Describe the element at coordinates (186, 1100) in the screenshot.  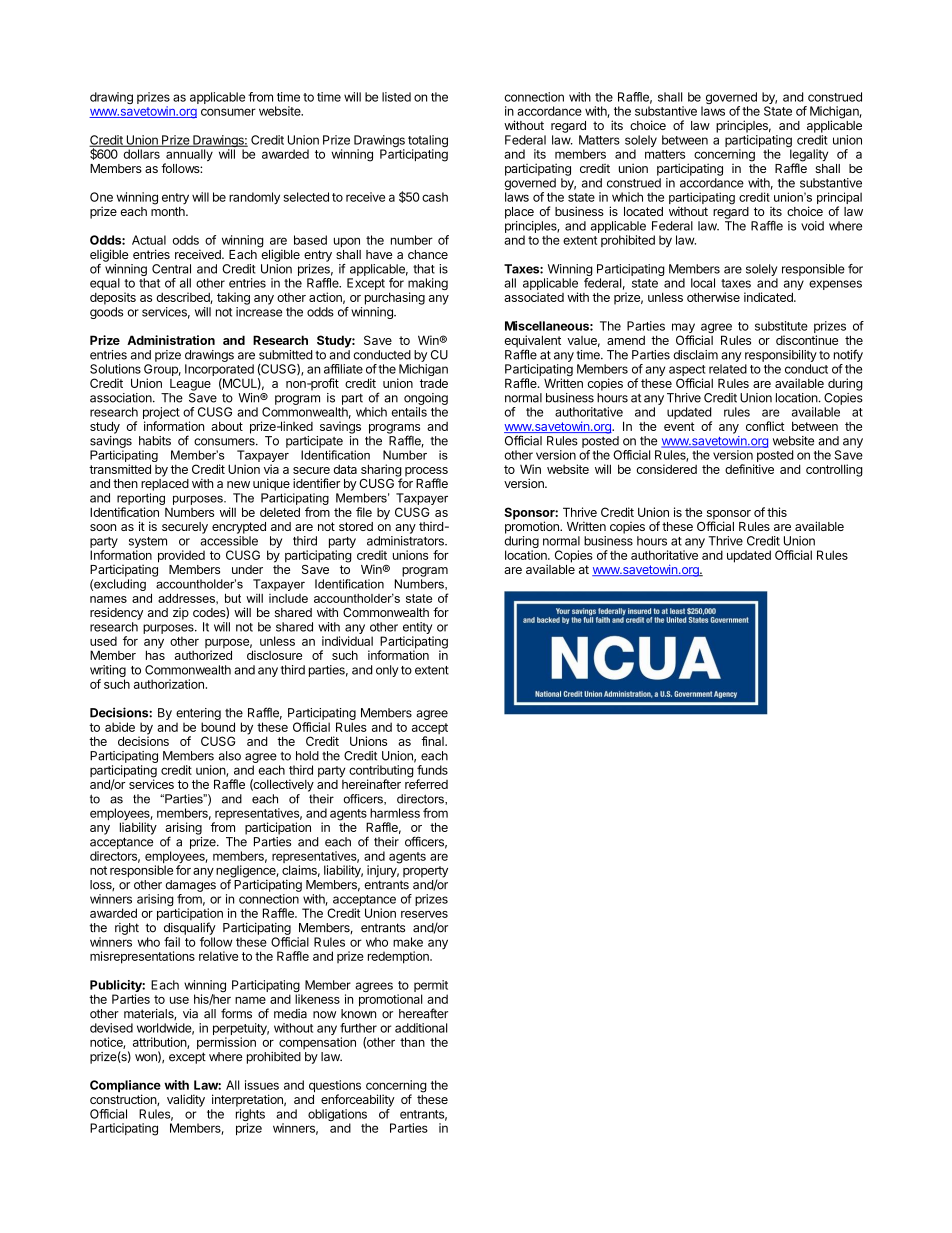
I see `validity` at that location.
